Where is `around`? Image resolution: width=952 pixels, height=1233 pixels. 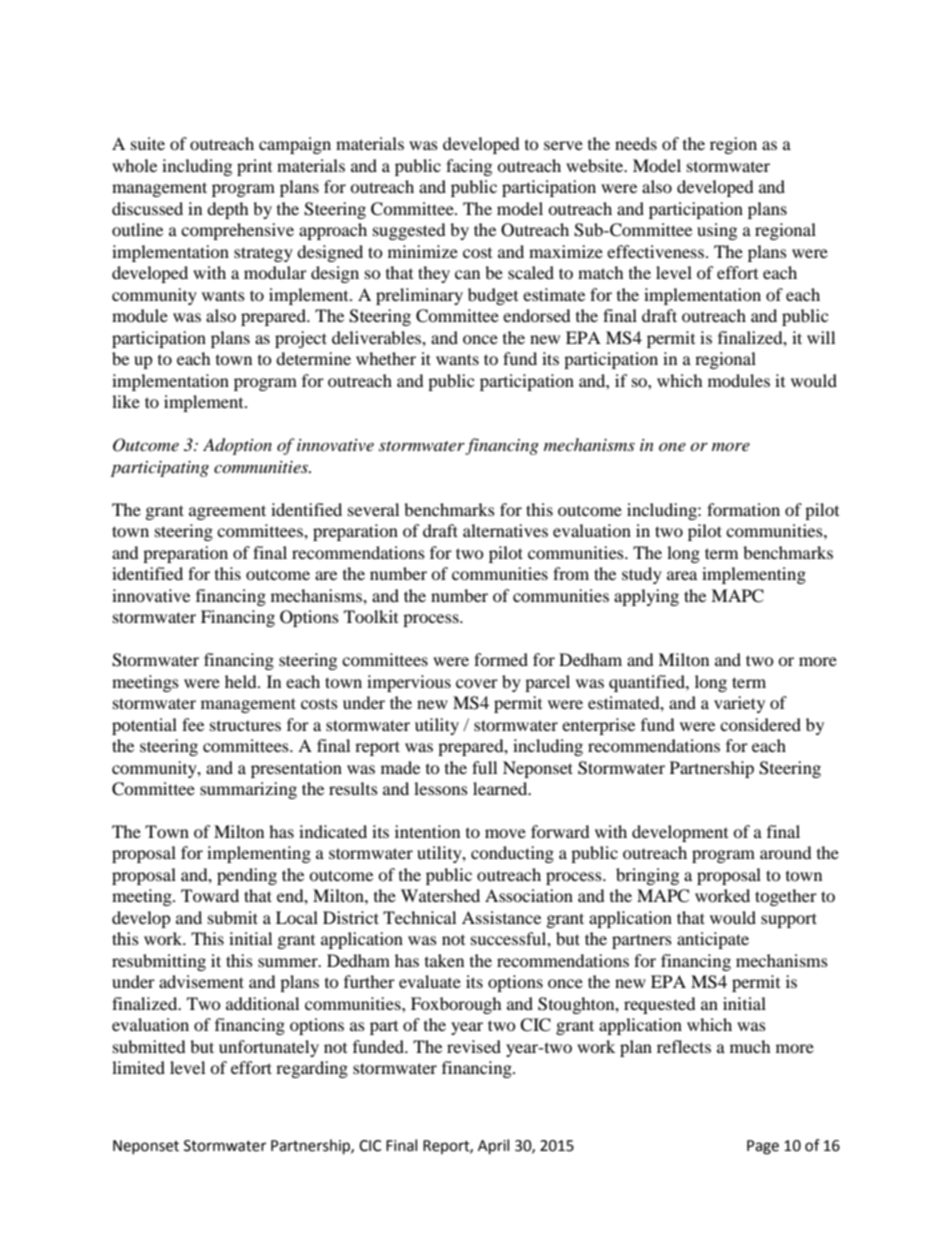
around is located at coordinates (786, 852).
